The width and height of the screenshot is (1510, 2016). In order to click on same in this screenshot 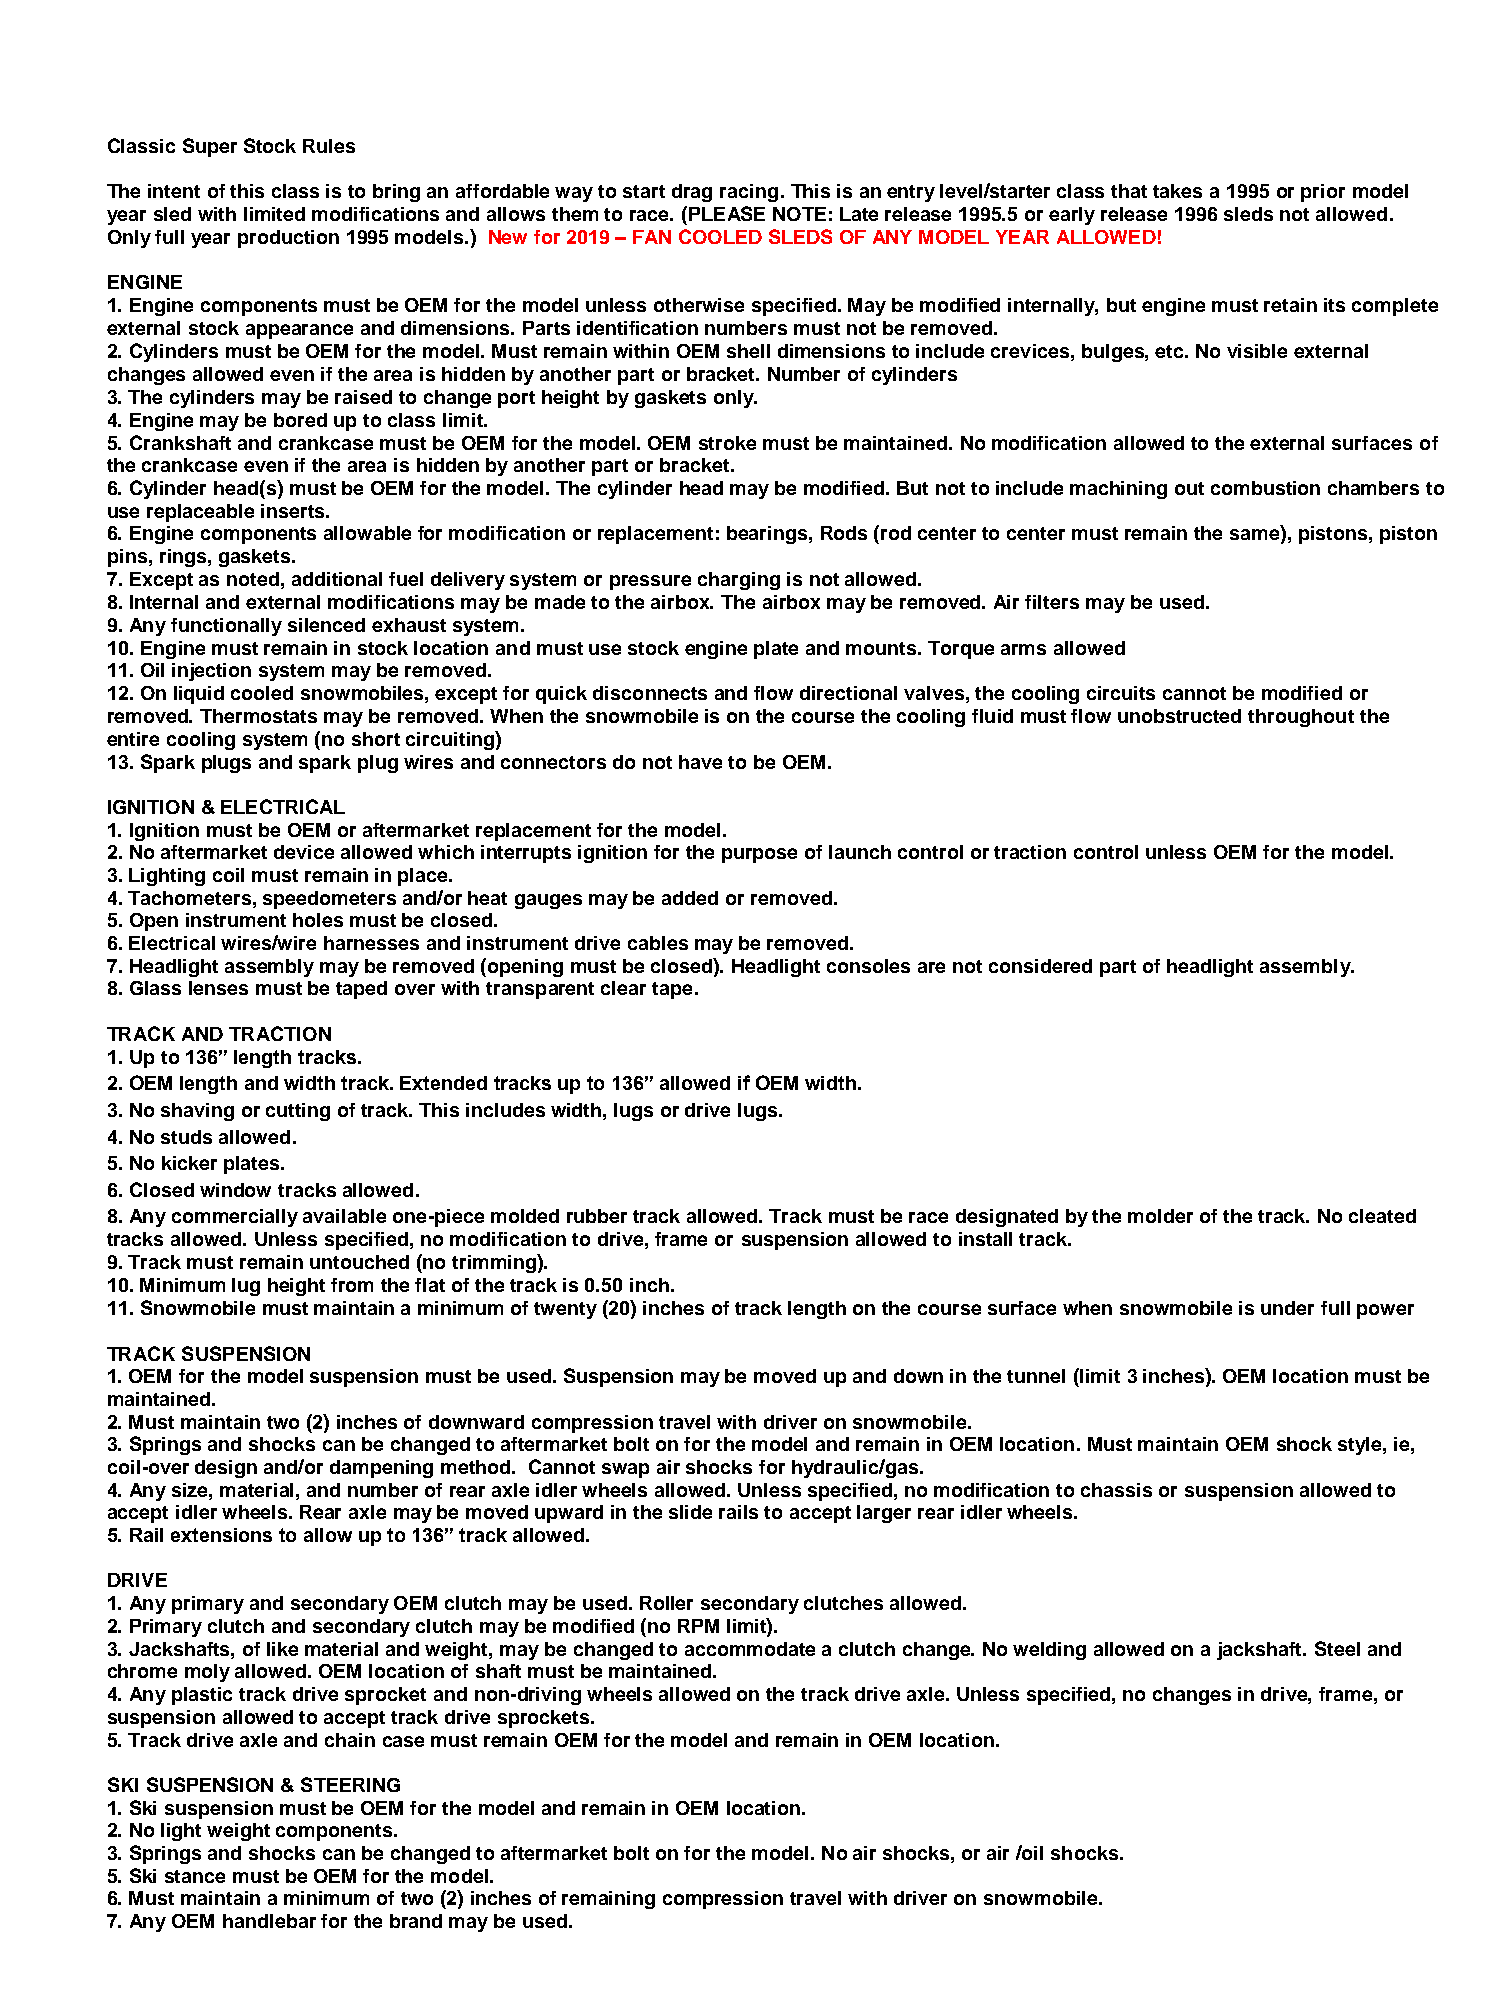, I will do `click(1256, 535)`.
